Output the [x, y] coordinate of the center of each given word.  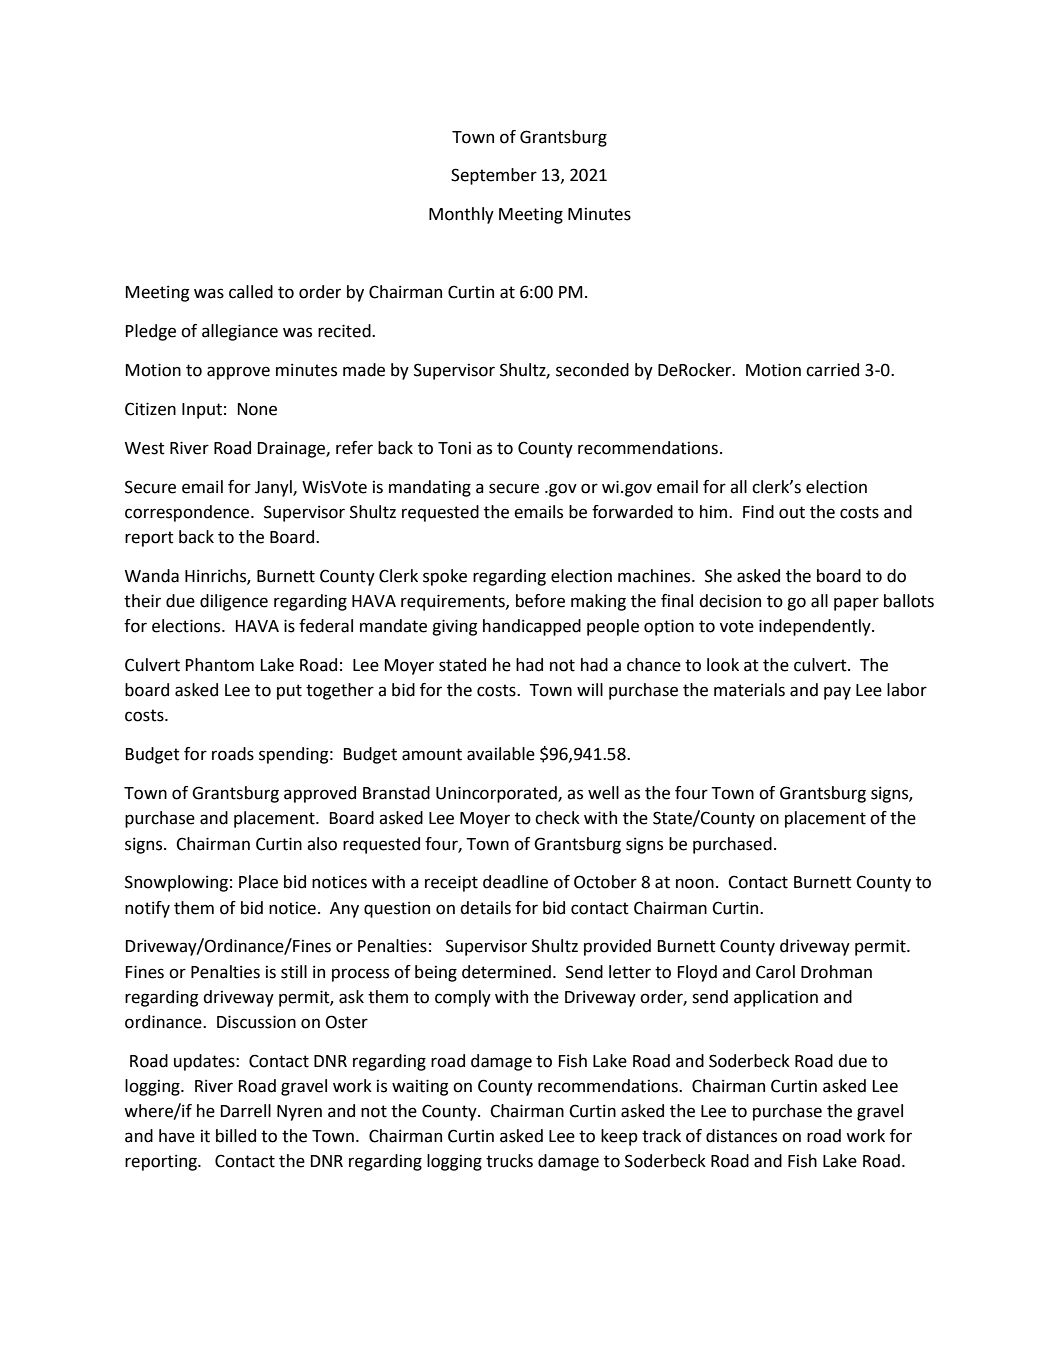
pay [837, 693]
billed [236, 1136]
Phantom [220, 665]
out [792, 512]
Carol [775, 972]
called [251, 292]
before [540, 601]
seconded [592, 370]
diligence [234, 602]
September [494, 176]
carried [832, 370]
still [294, 972]
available [501, 754]
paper [856, 604]
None [257, 409]
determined [506, 972]
